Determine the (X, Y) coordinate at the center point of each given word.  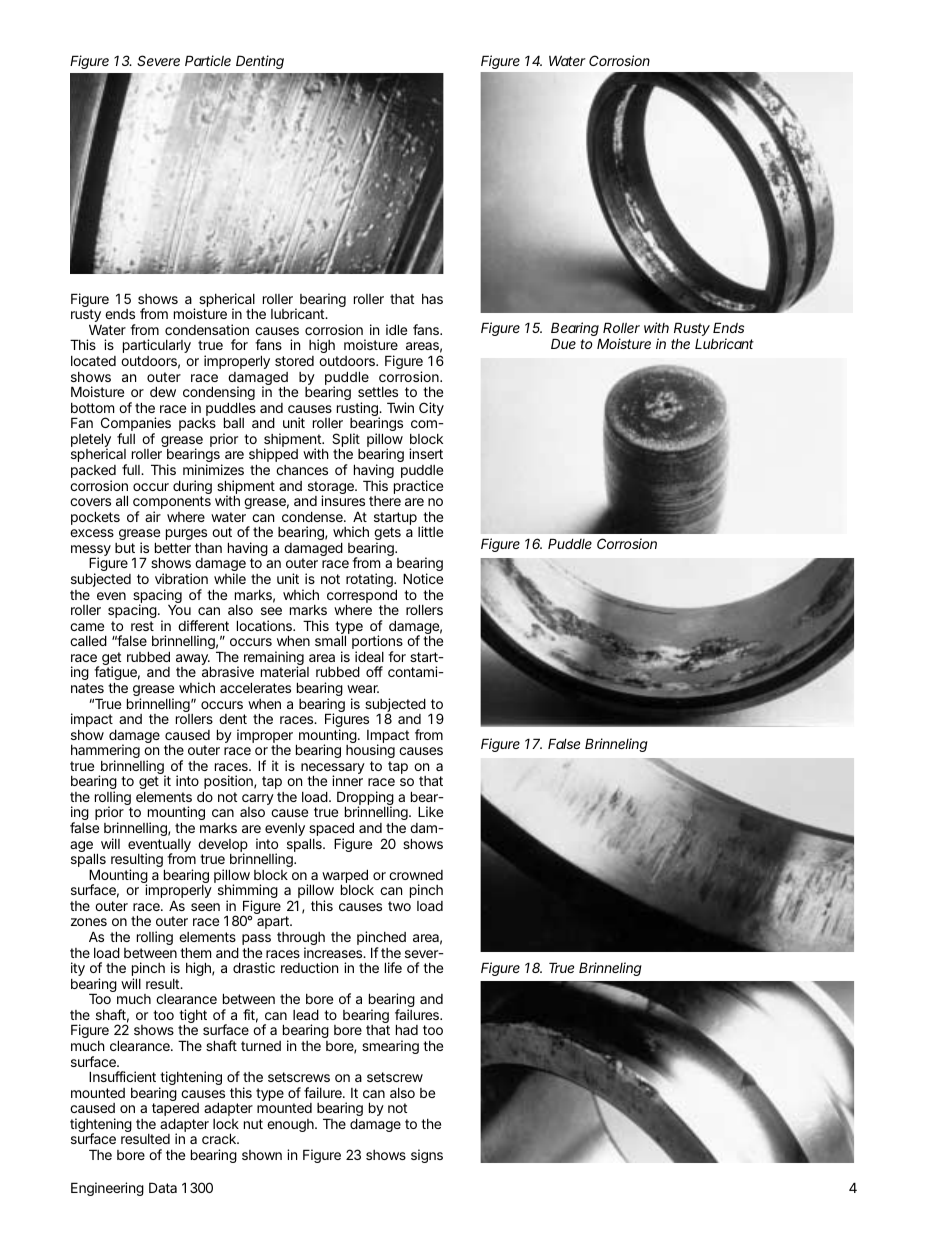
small (330, 640)
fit (249, 1014)
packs (197, 424)
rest (142, 626)
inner (347, 780)
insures (343, 500)
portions (377, 643)
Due (563, 343)
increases (333, 952)
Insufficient (122, 1076)
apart (274, 924)
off (374, 671)
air (153, 516)
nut (253, 1124)
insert (426, 453)
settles (378, 392)
